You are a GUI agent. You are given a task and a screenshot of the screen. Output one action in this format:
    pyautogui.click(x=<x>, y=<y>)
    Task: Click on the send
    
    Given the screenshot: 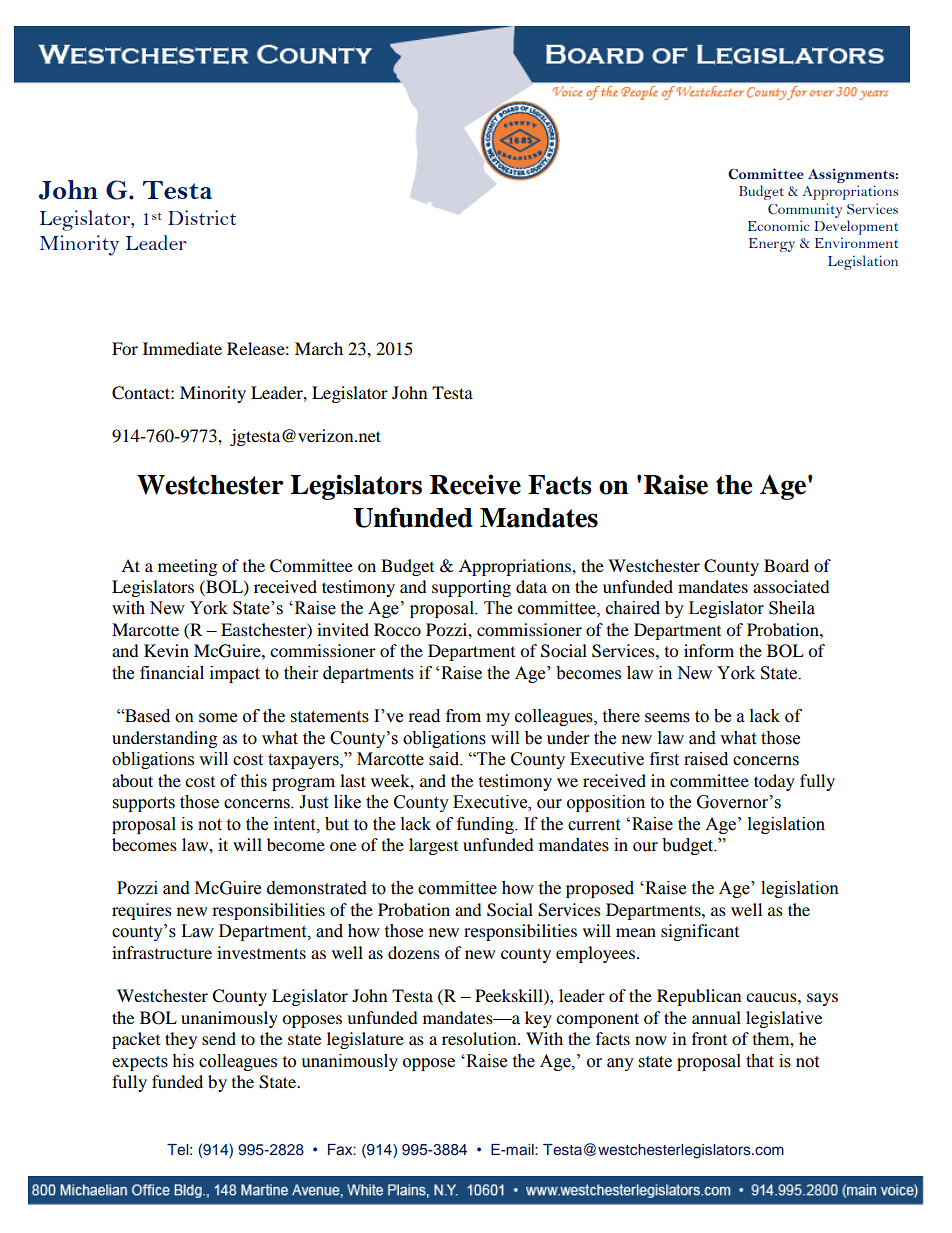 What is the action you would take?
    pyautogui.click(x=219, y=1038)
